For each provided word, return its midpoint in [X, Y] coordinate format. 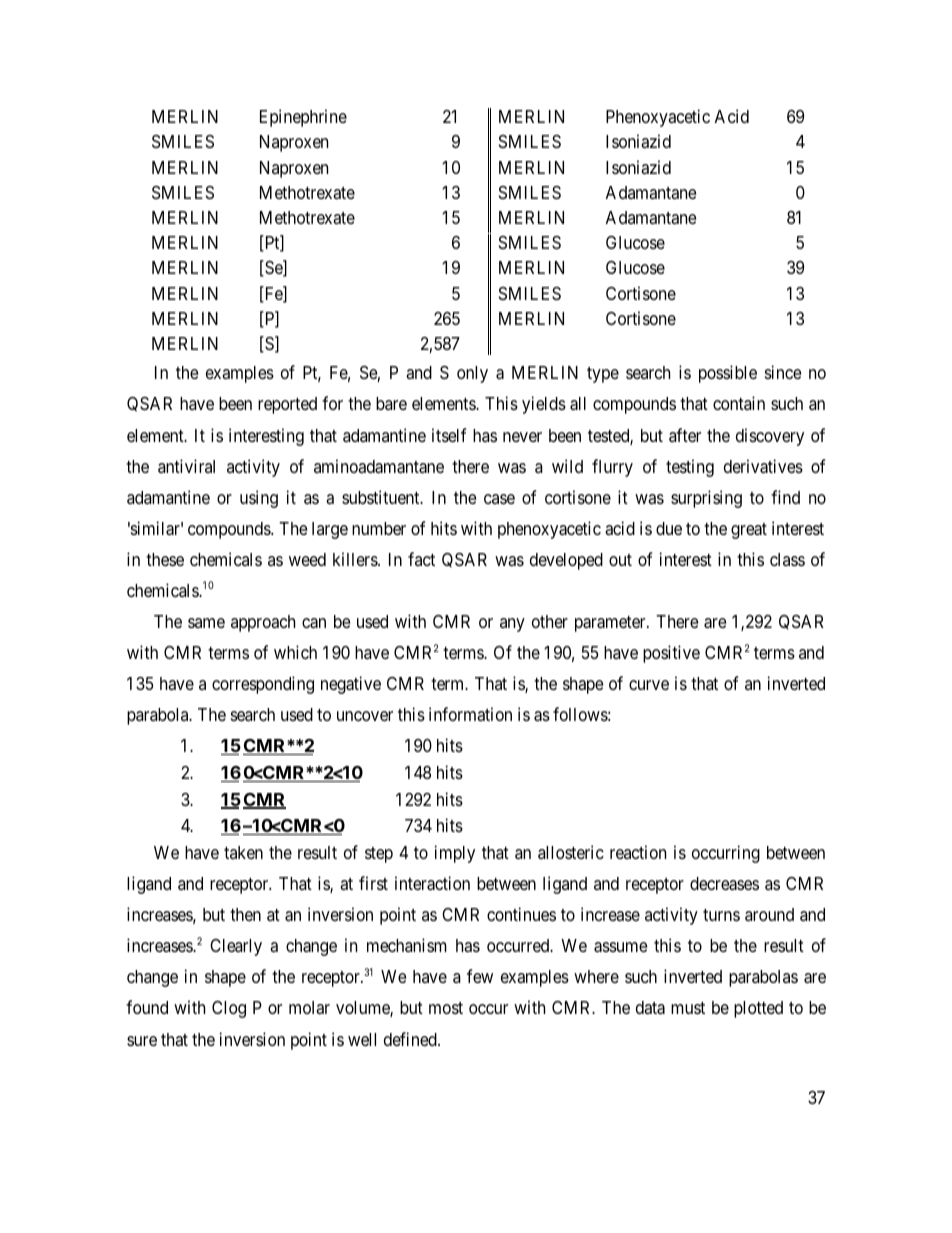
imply [455, 854]
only [472, 374]
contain [739, 403]
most [446, 1008]
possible [728, 374]
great [749, 531]
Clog [229, 1009]
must [688, 1008]
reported [287, 405]
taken [243, 852]
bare [391, 403]
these [165, 559]
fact [421, 559]
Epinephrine [303, 118]
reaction [638, 852]
